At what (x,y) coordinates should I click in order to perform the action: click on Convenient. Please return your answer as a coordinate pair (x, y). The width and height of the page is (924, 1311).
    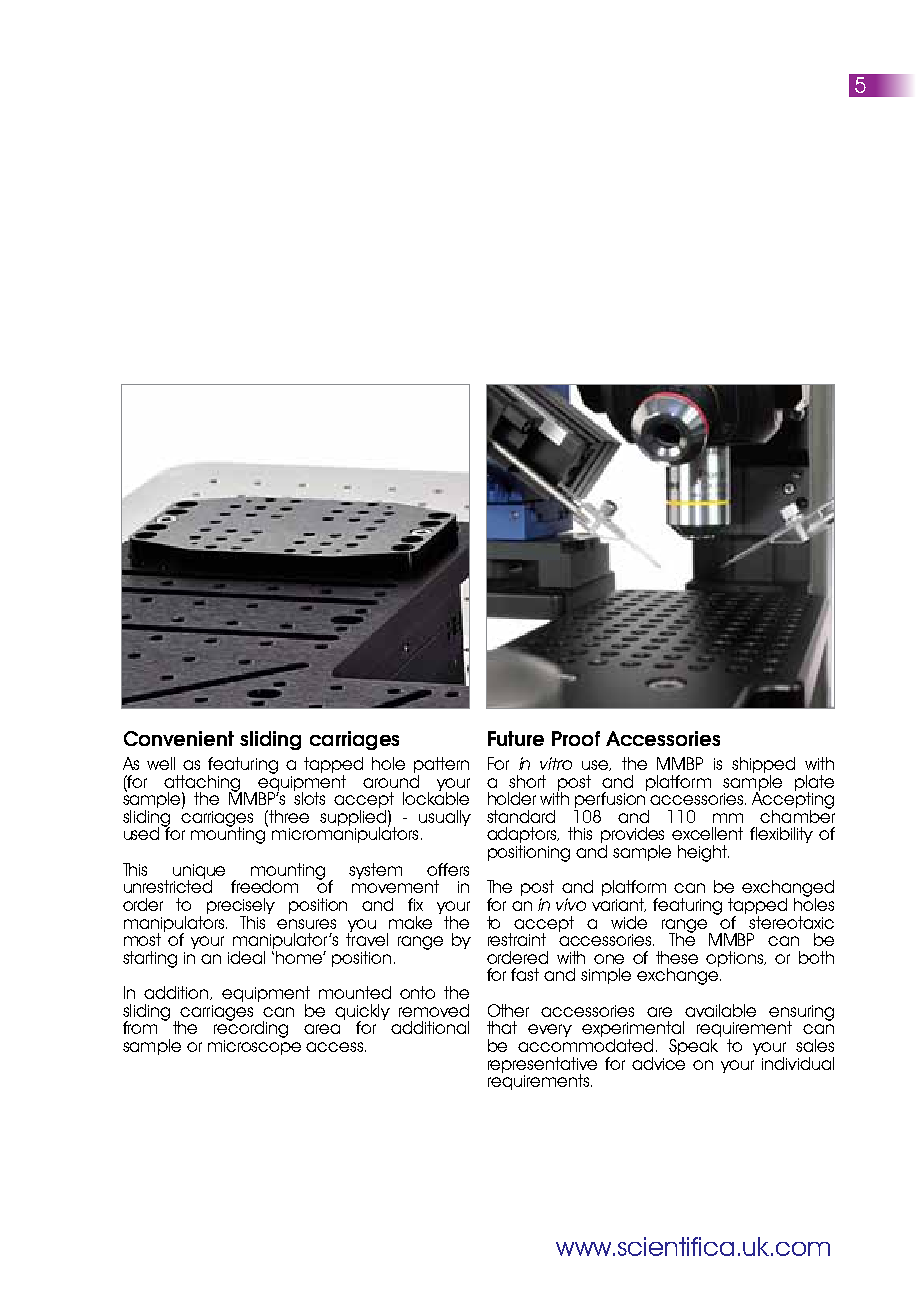
    Looking at the image, I should click on (179, 738).
